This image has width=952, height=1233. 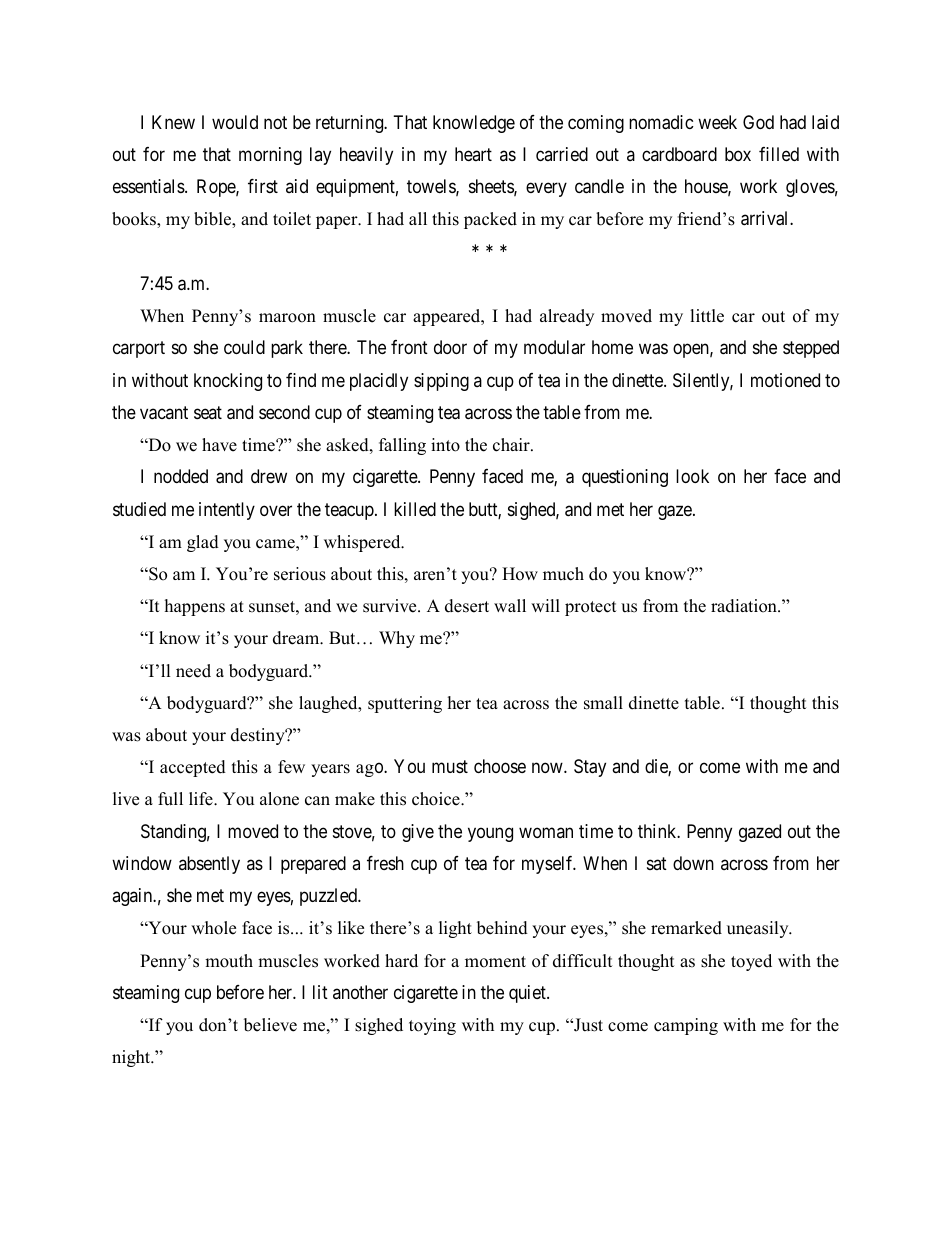 I want to click on heart, so click(x=473, y=154).
